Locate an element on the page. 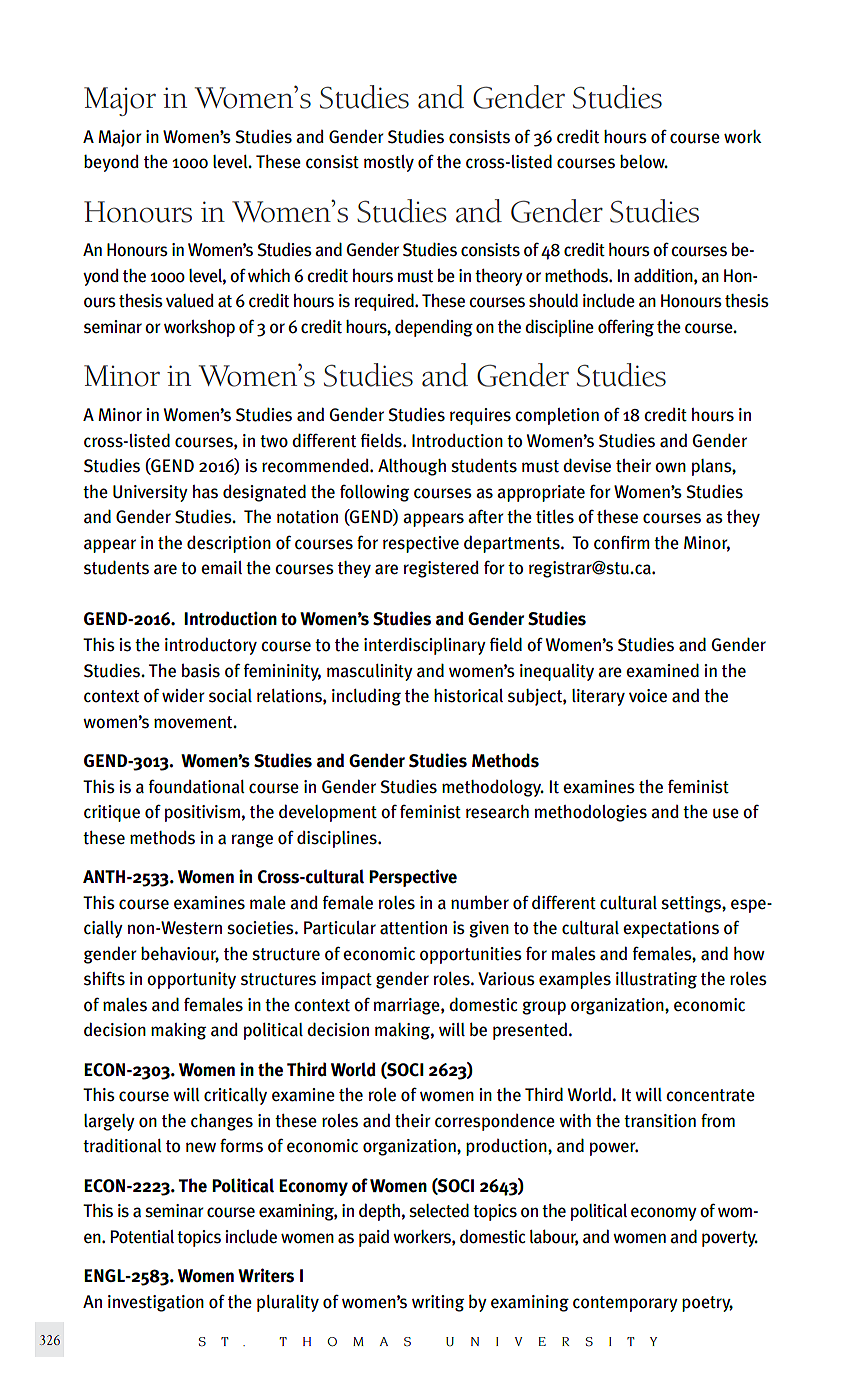  investigation is located at coordinates (156, 1303).
